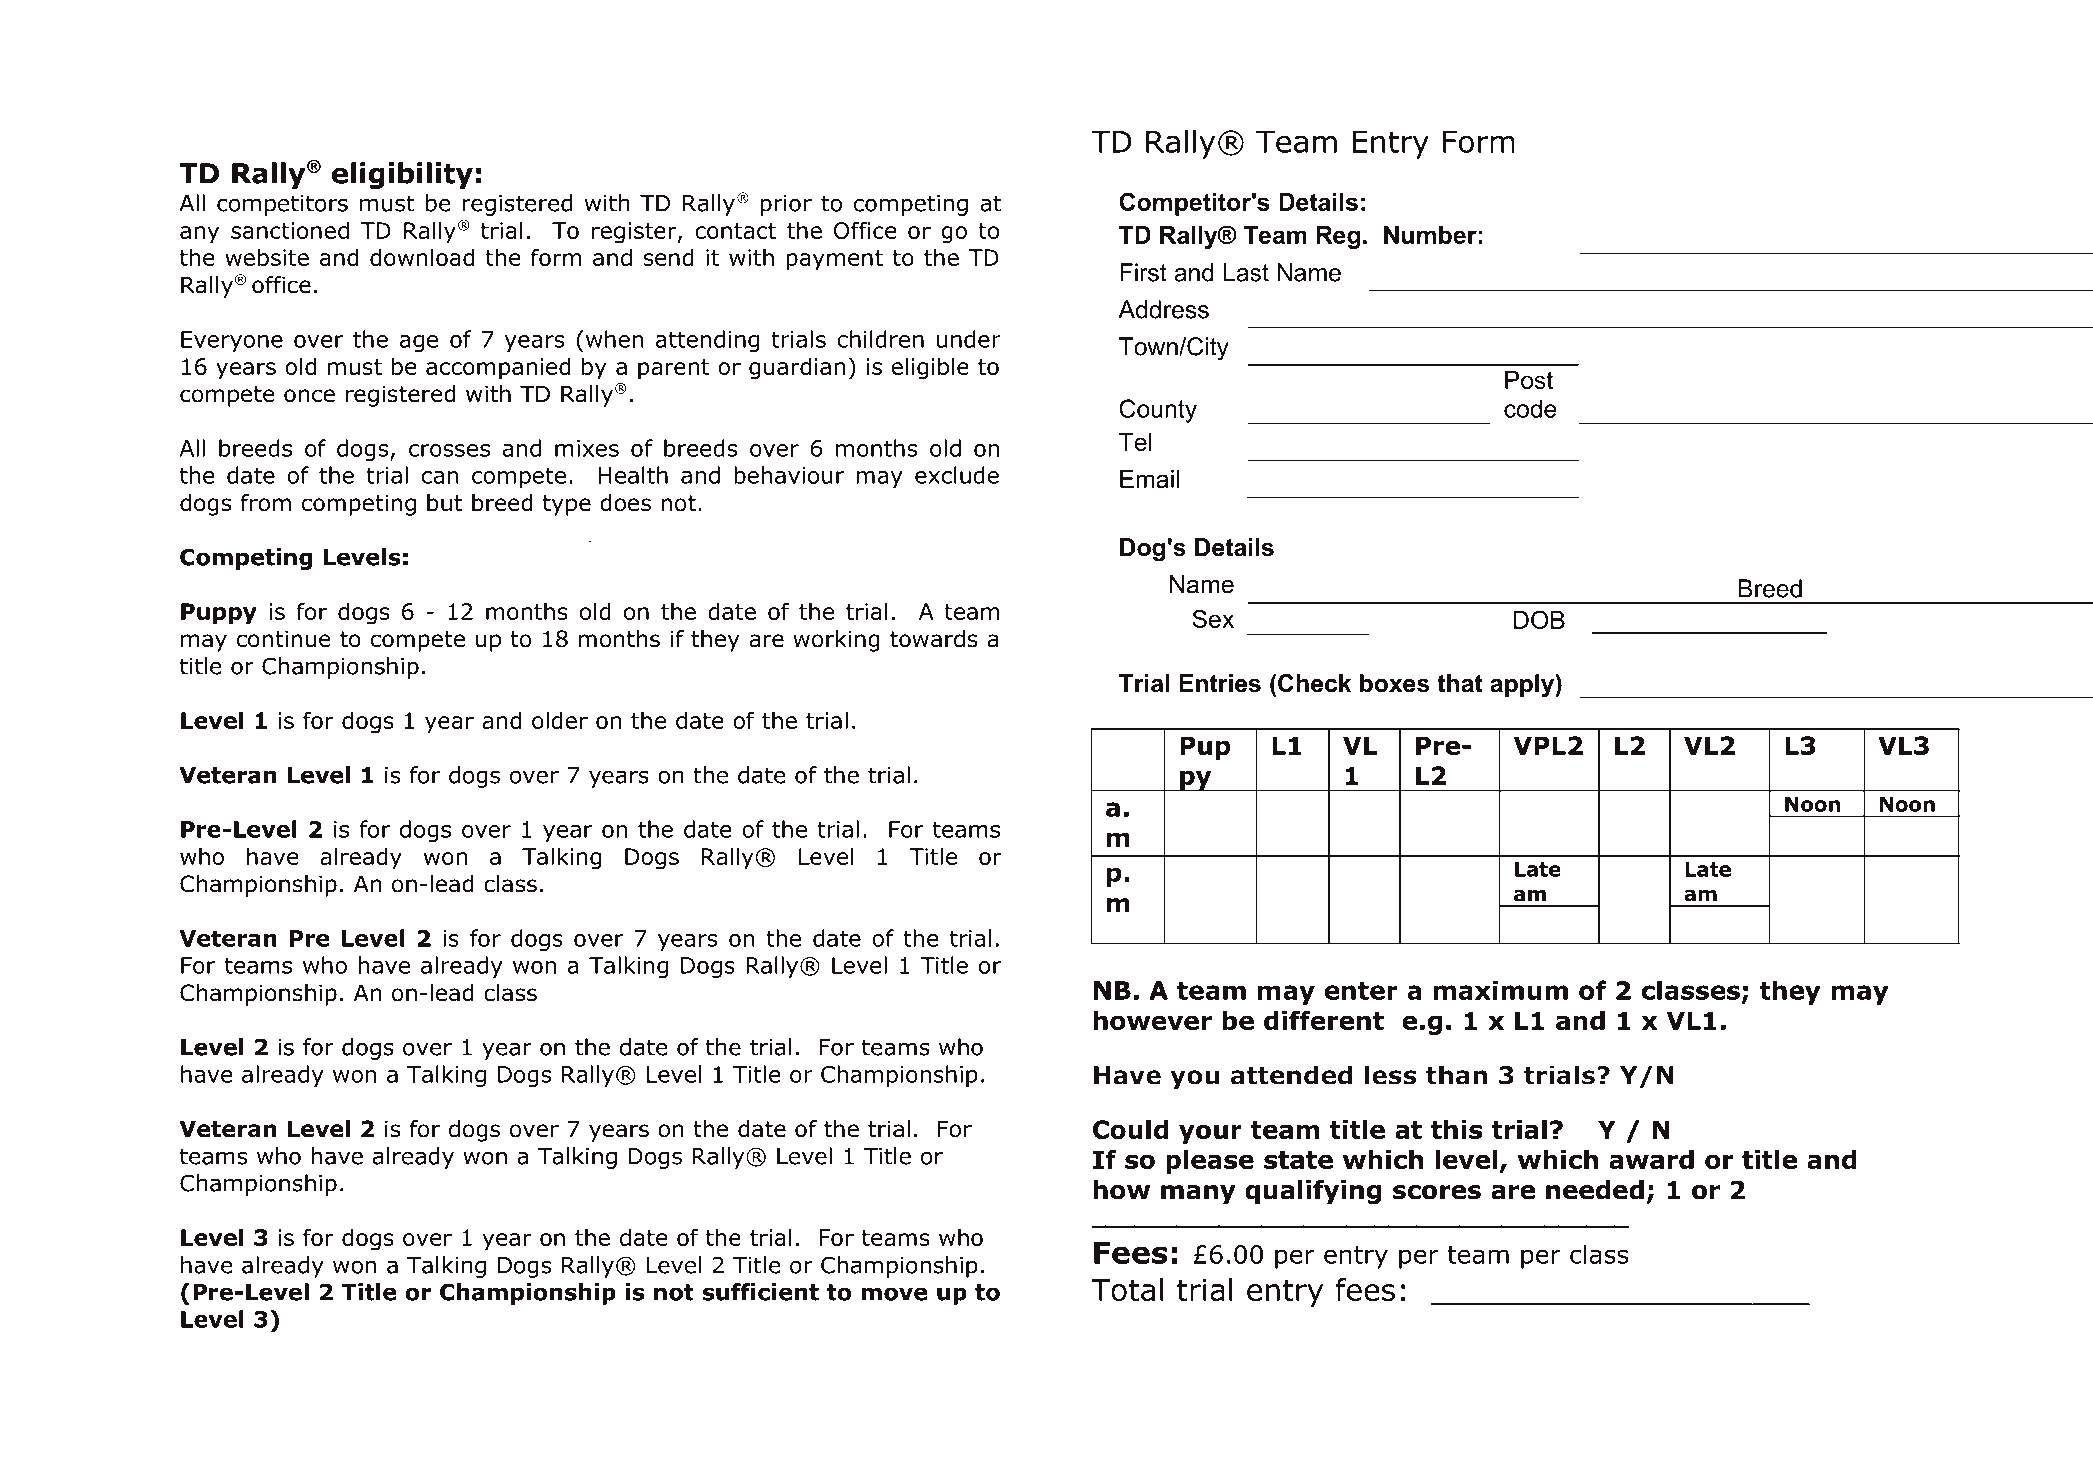 The width and height of the image is (2093, 1480). I want to click on sufficient, so click(760, 1292).
